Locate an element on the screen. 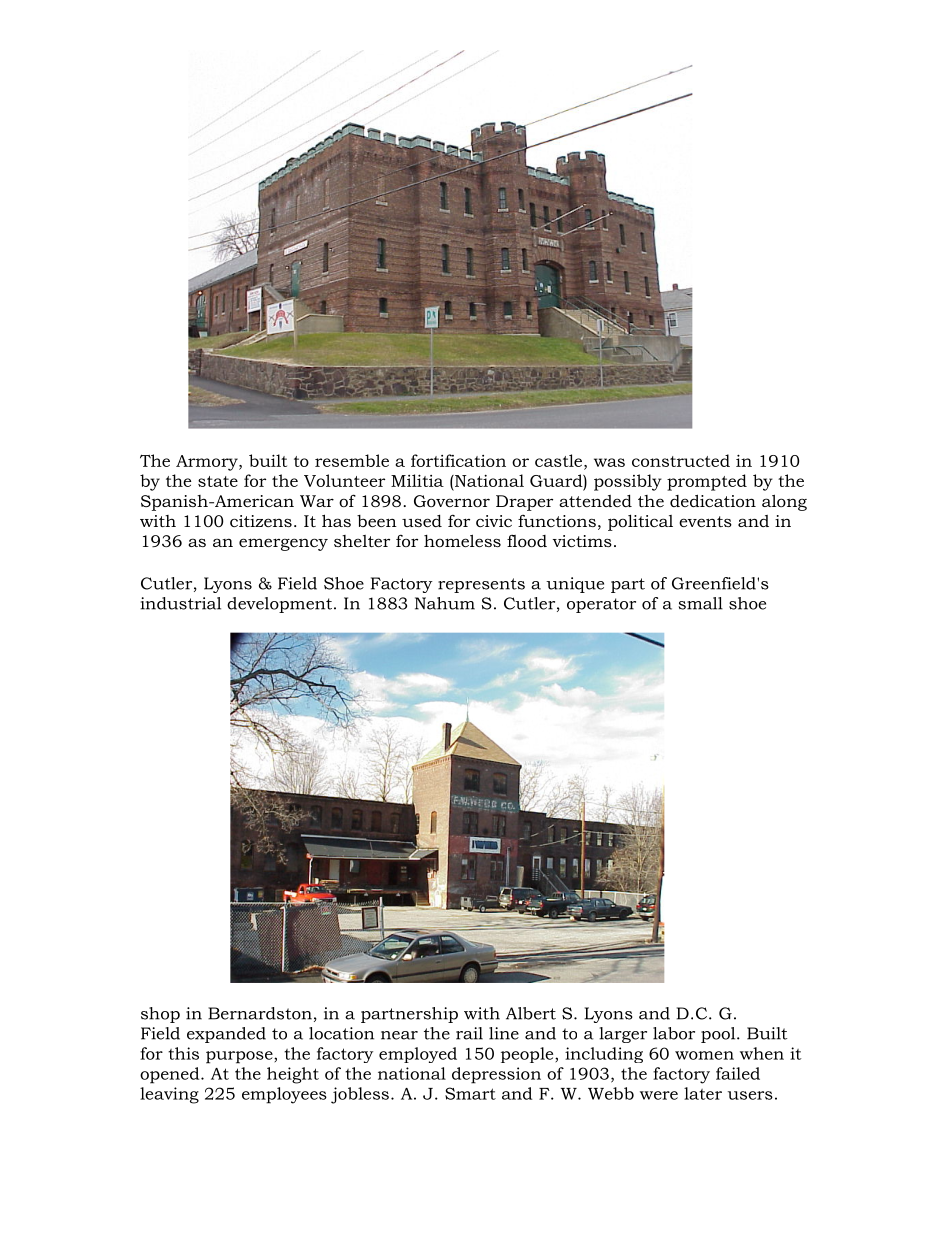 The width and height of the screenshot is (952, 1233). Albert is located at coordinates (531, 1013).
